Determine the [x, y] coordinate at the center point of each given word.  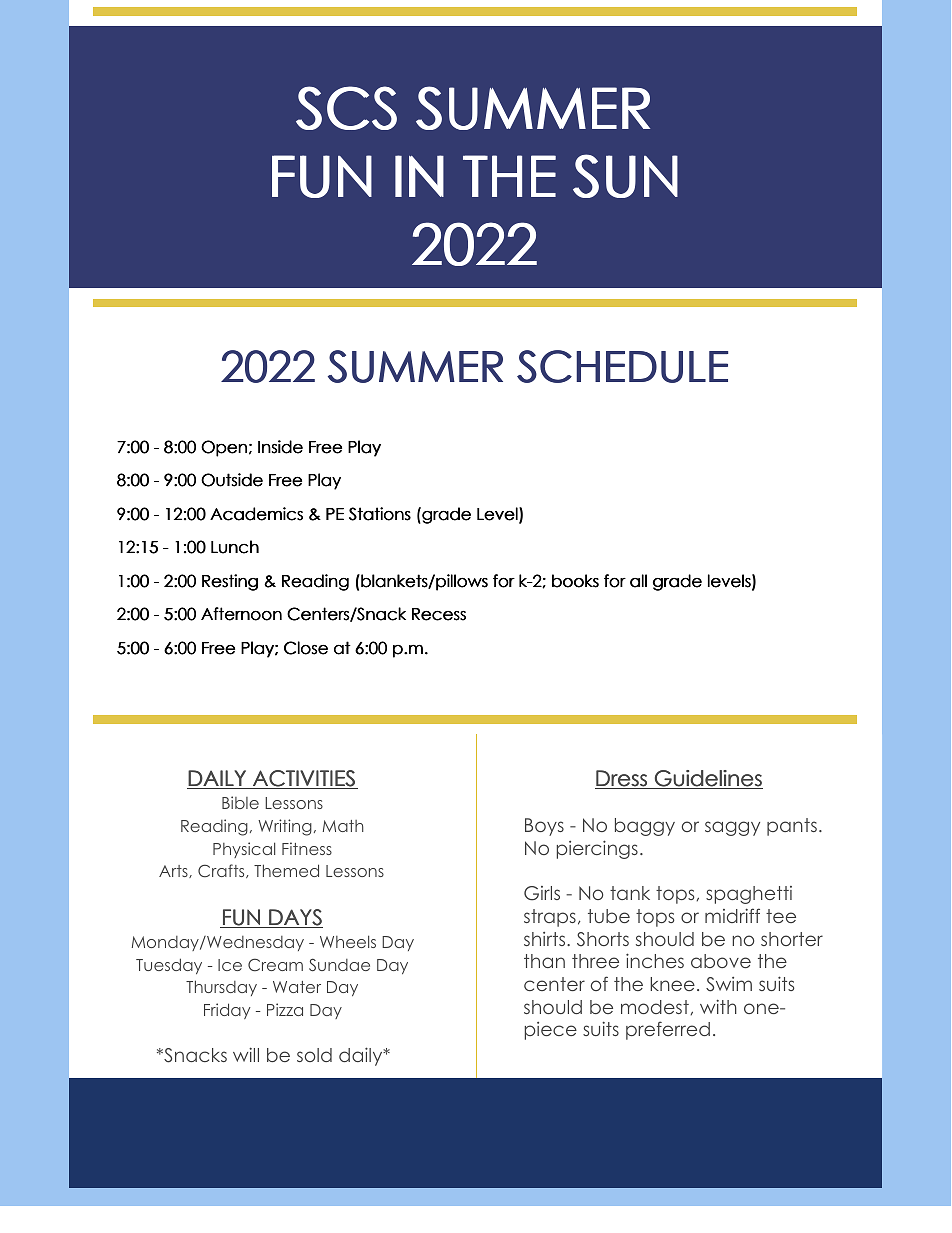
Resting [230, 582]
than [544, 961]
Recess [439, 614]
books [575, 581]
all [638, 581]
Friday [227, 1011]
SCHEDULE [622, 366]
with [718, 1006]
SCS [346, 108]
